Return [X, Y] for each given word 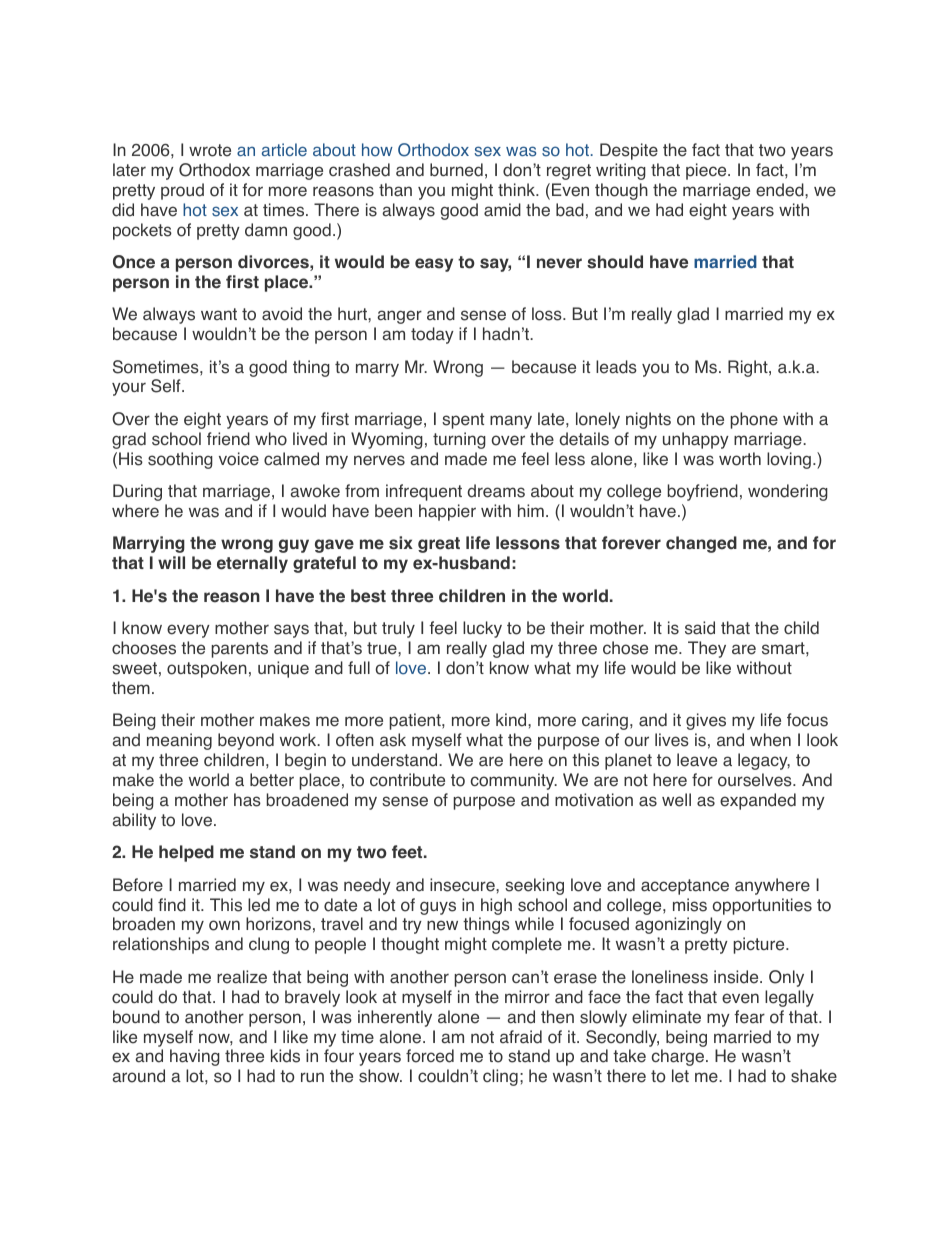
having [195, 1057]
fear [749, 1017]
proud [182, 191]
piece [707, 171]
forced [430, 1056]
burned [456, 170]
